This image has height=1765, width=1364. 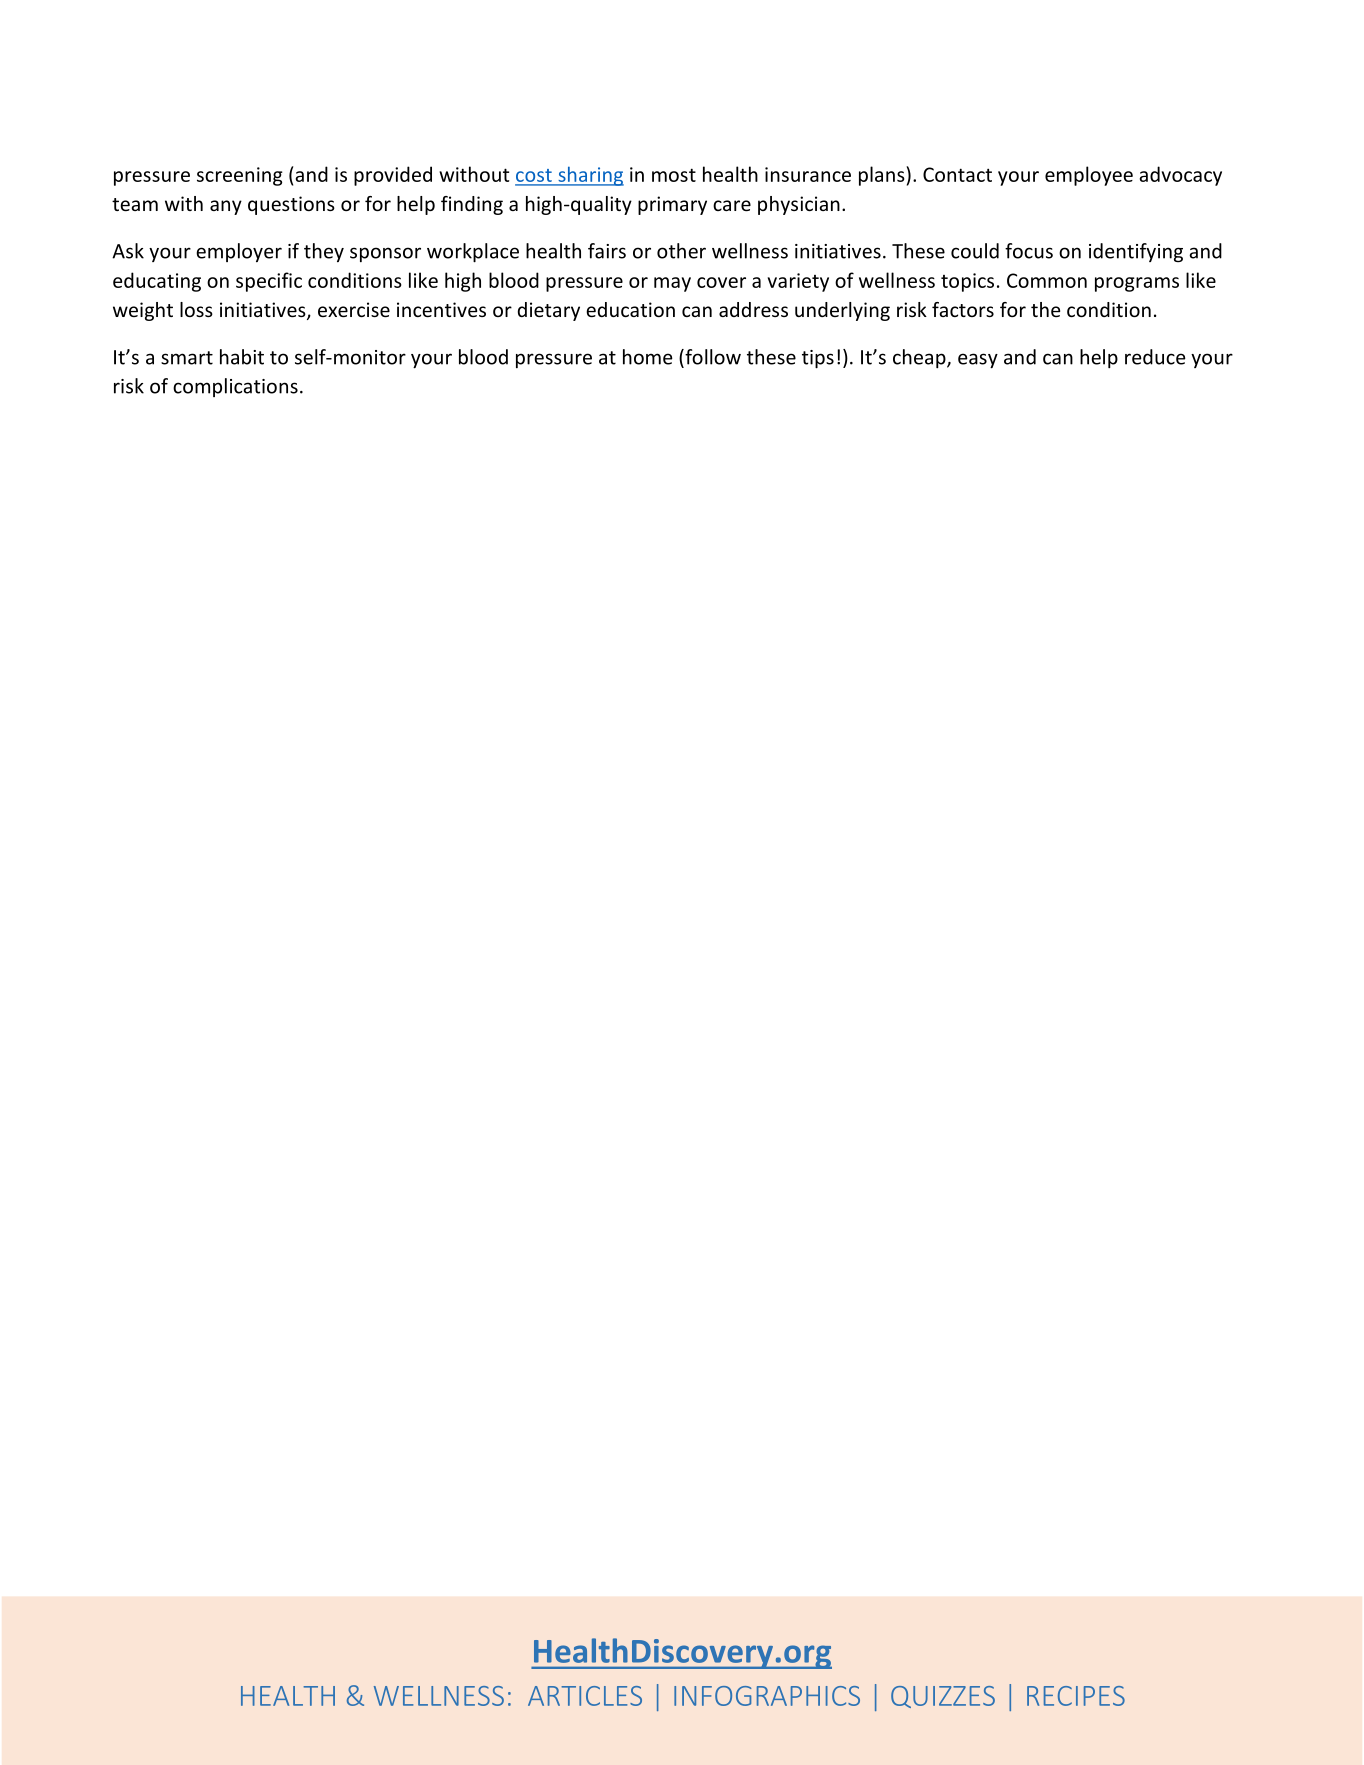 What do you see at coordinates (1076, 1696) in the image?
I see `RECIPES` at bounding box center [1076, 1696].
